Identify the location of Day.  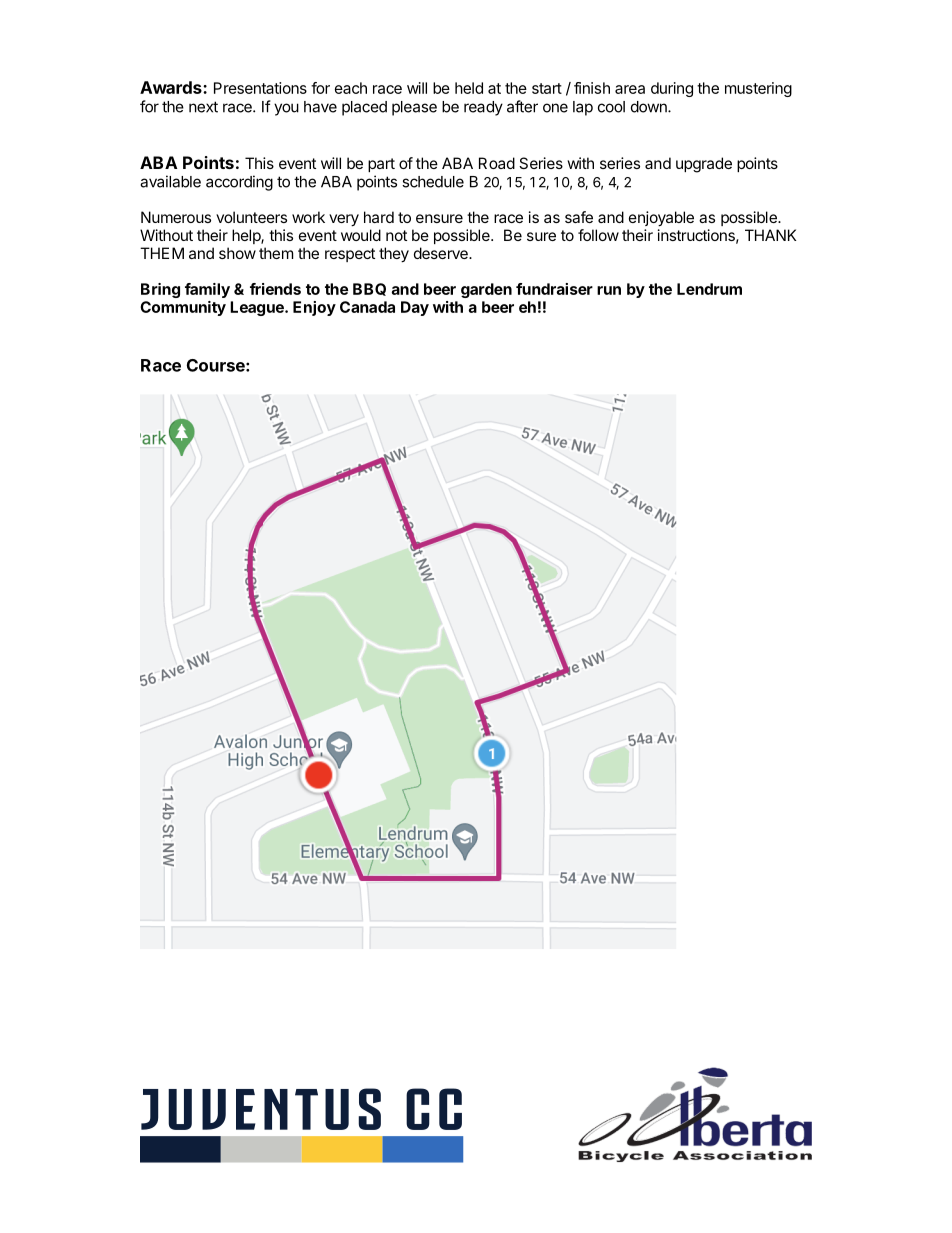
(415, 308).
